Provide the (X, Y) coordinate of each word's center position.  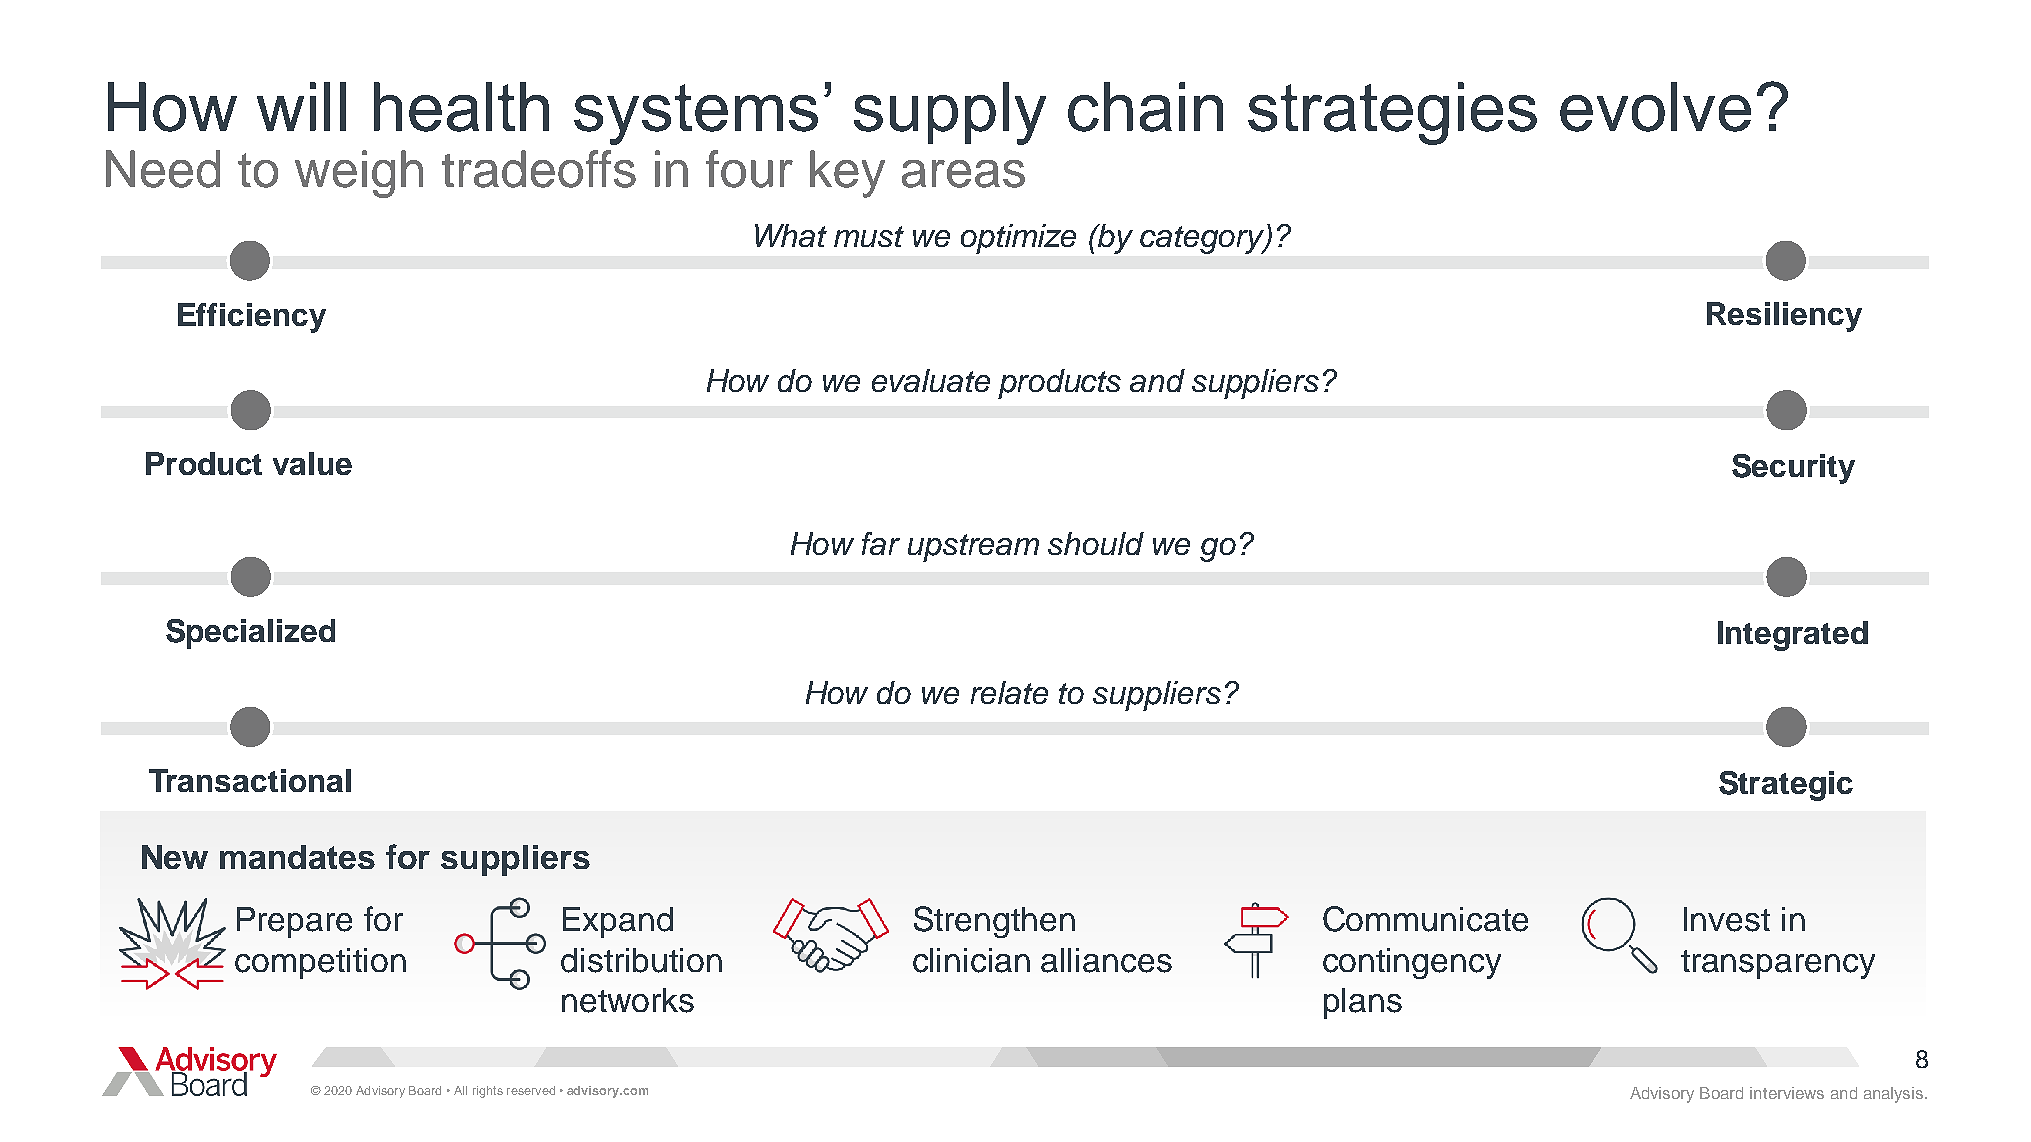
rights (488, 1092)
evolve (1655, 107)
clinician (971, 960)
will (301, 106)
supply (950, 113)
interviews (1787, 1093)
